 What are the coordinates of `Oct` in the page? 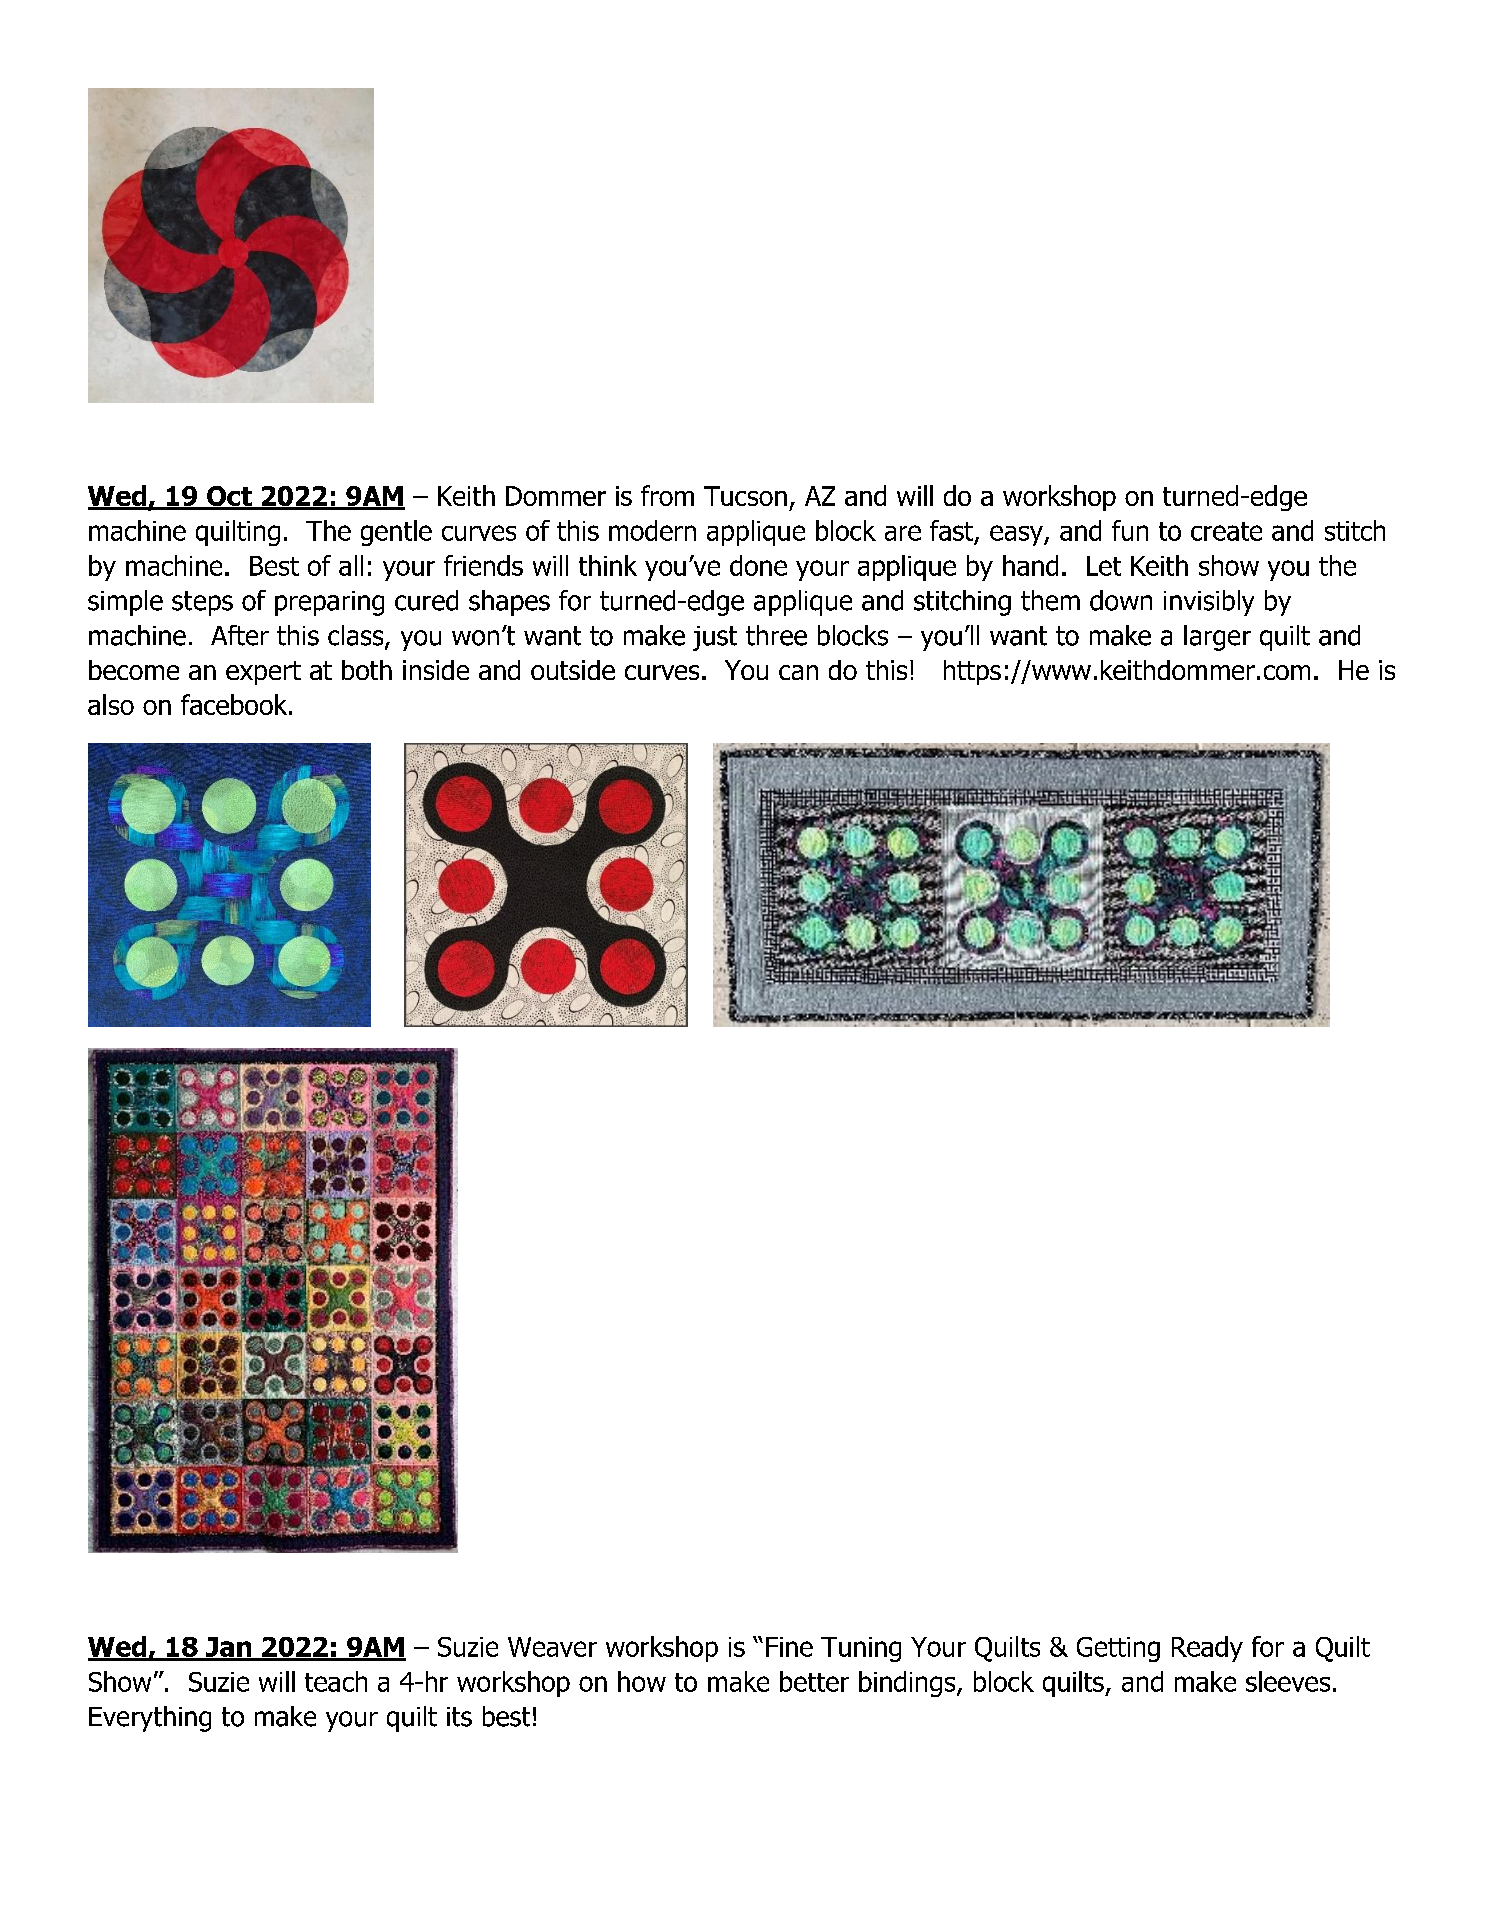 It's located at (229, 497).
